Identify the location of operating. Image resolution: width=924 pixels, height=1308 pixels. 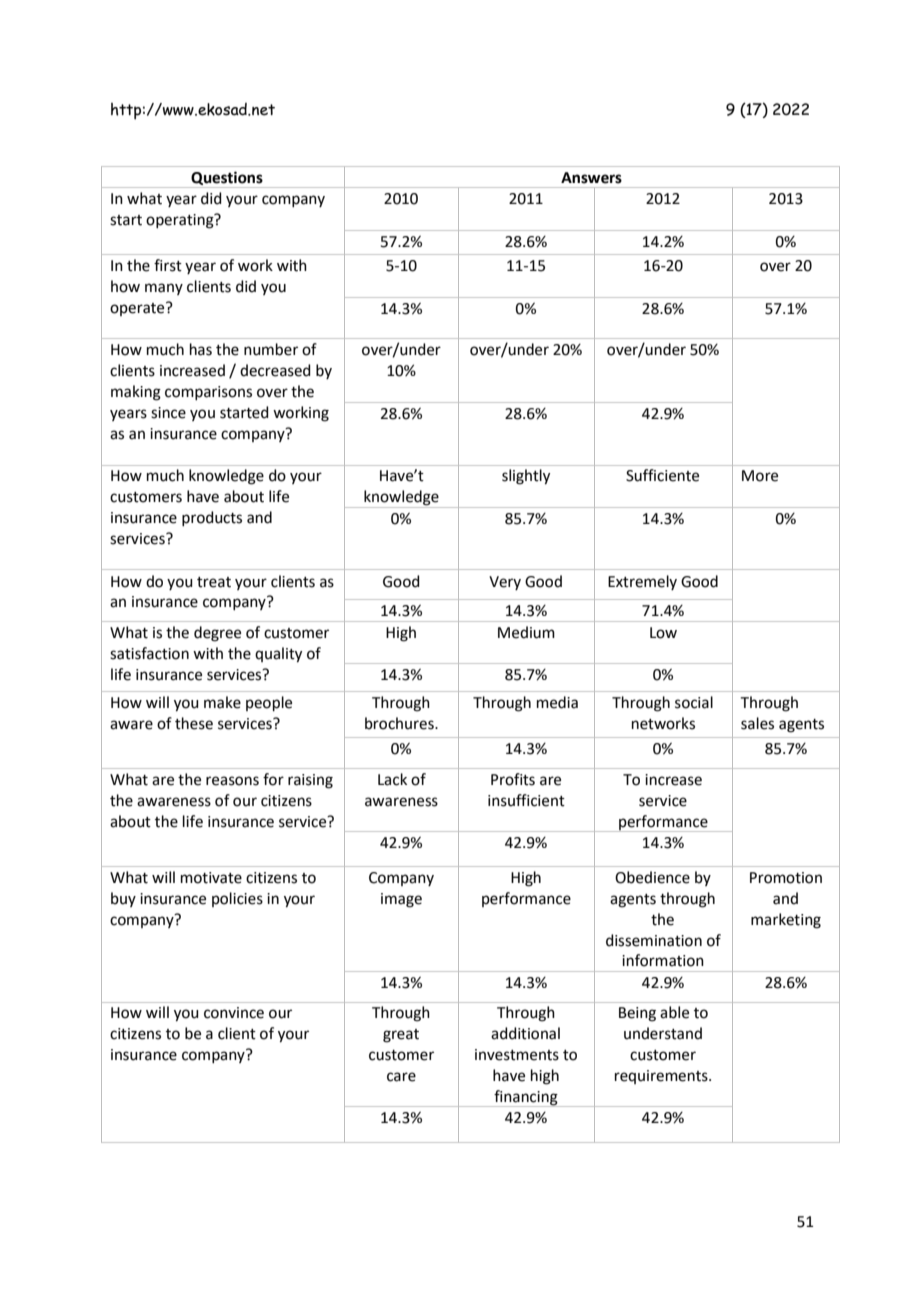
(181, 221).
